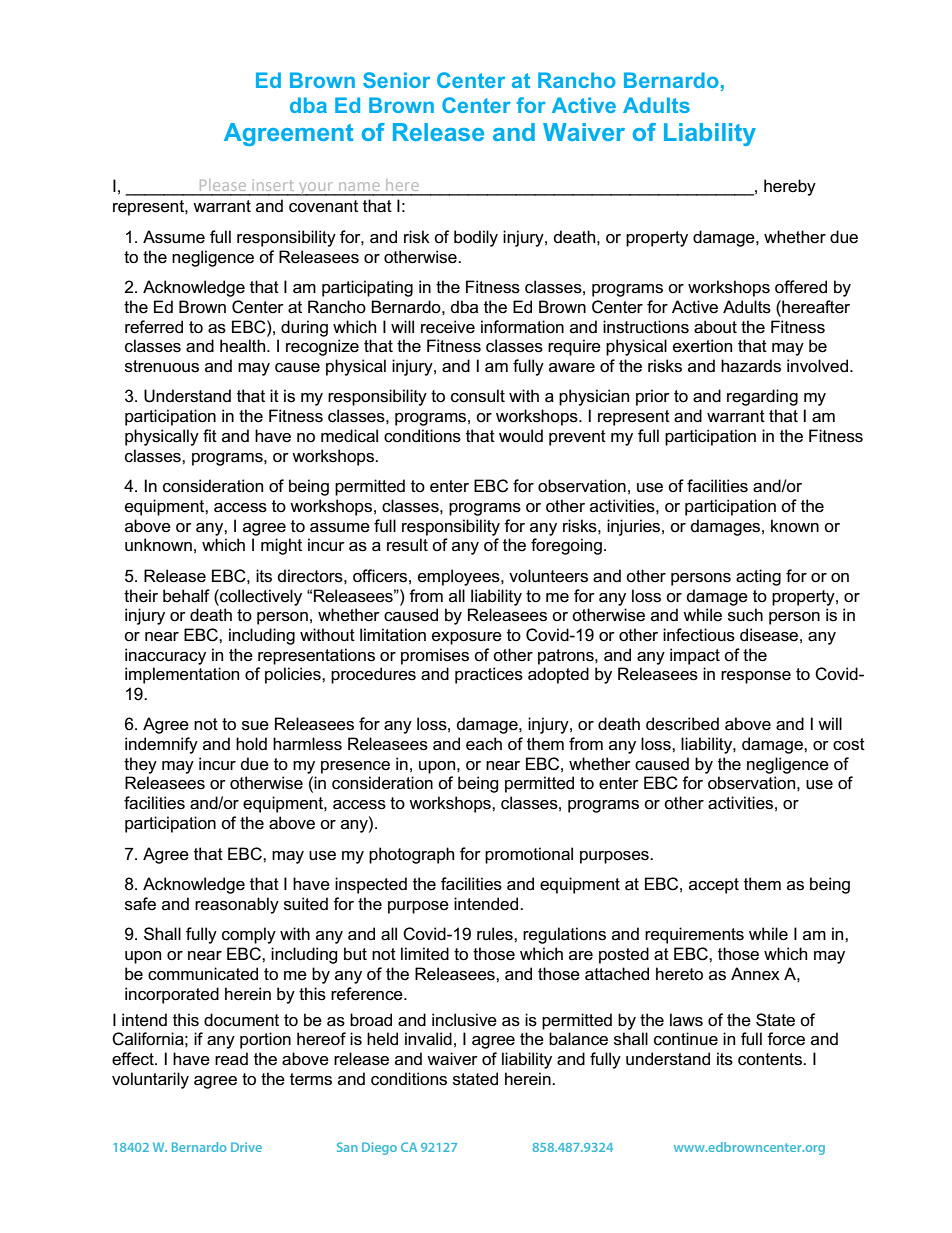 The height and width of the image is (1233, 952). Describe the element at coordinates (801, 287) in the image. I see `offered` at that location.
